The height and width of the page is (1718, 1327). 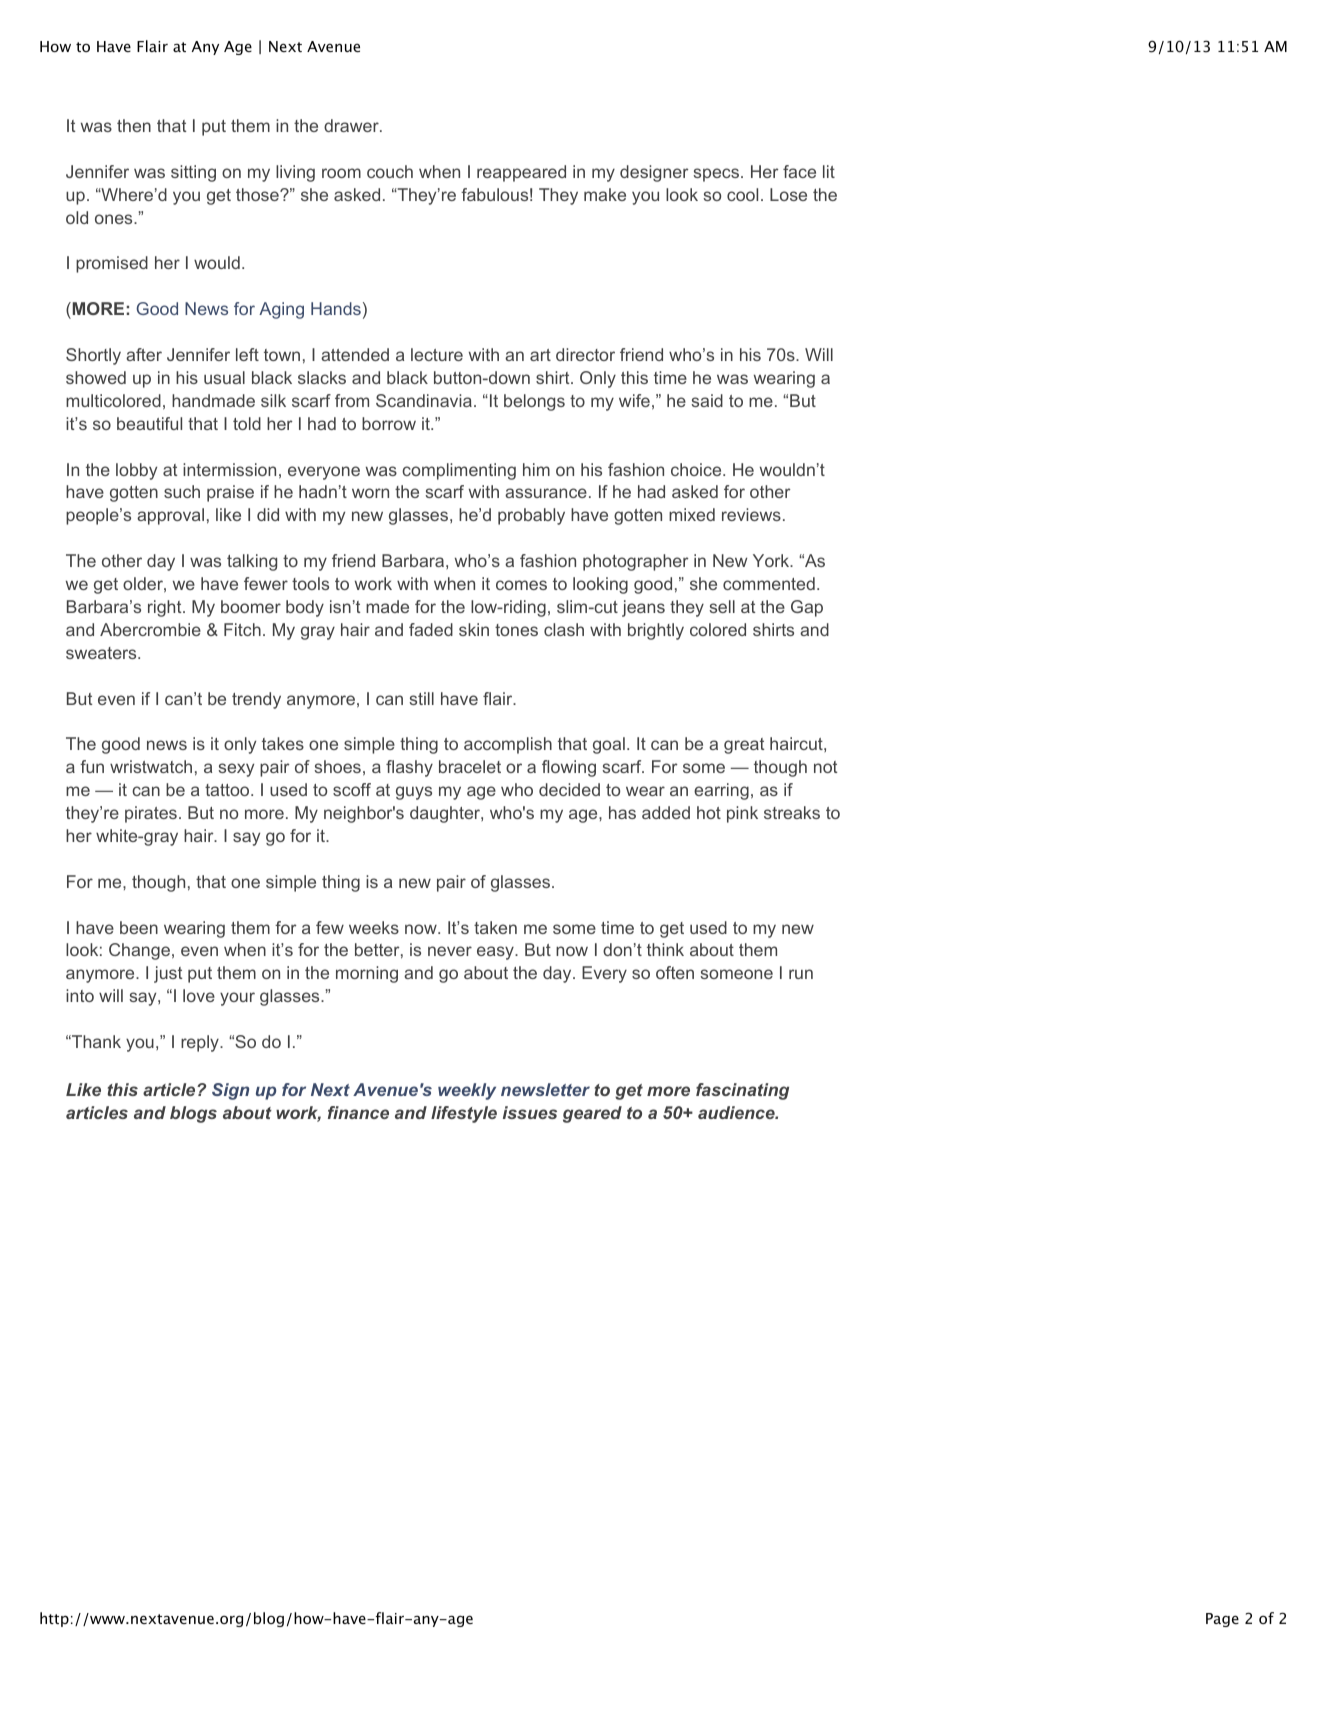 What do you see at coordinates (605, 194) in the page?
I see `make` at bounding box center [605, 194].
